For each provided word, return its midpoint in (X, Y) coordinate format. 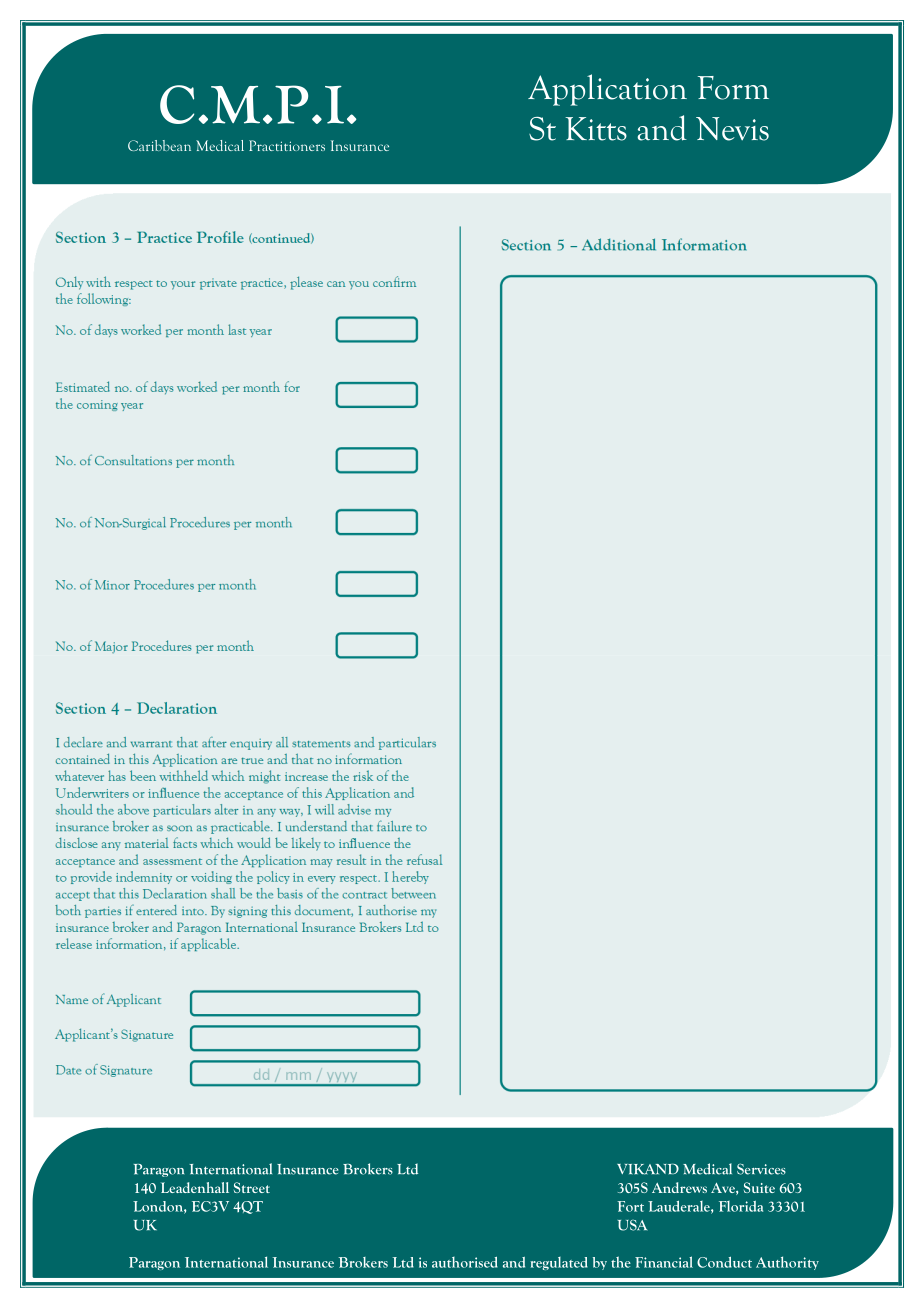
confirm (394, 281)
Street (252, 1187)
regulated (559, 1263)
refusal (424, 859)
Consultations (133, 460)
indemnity (144, 877)
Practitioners (287, 145)
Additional (619, 244)
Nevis (732, 129)
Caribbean (159, 145)
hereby (410, 877)
